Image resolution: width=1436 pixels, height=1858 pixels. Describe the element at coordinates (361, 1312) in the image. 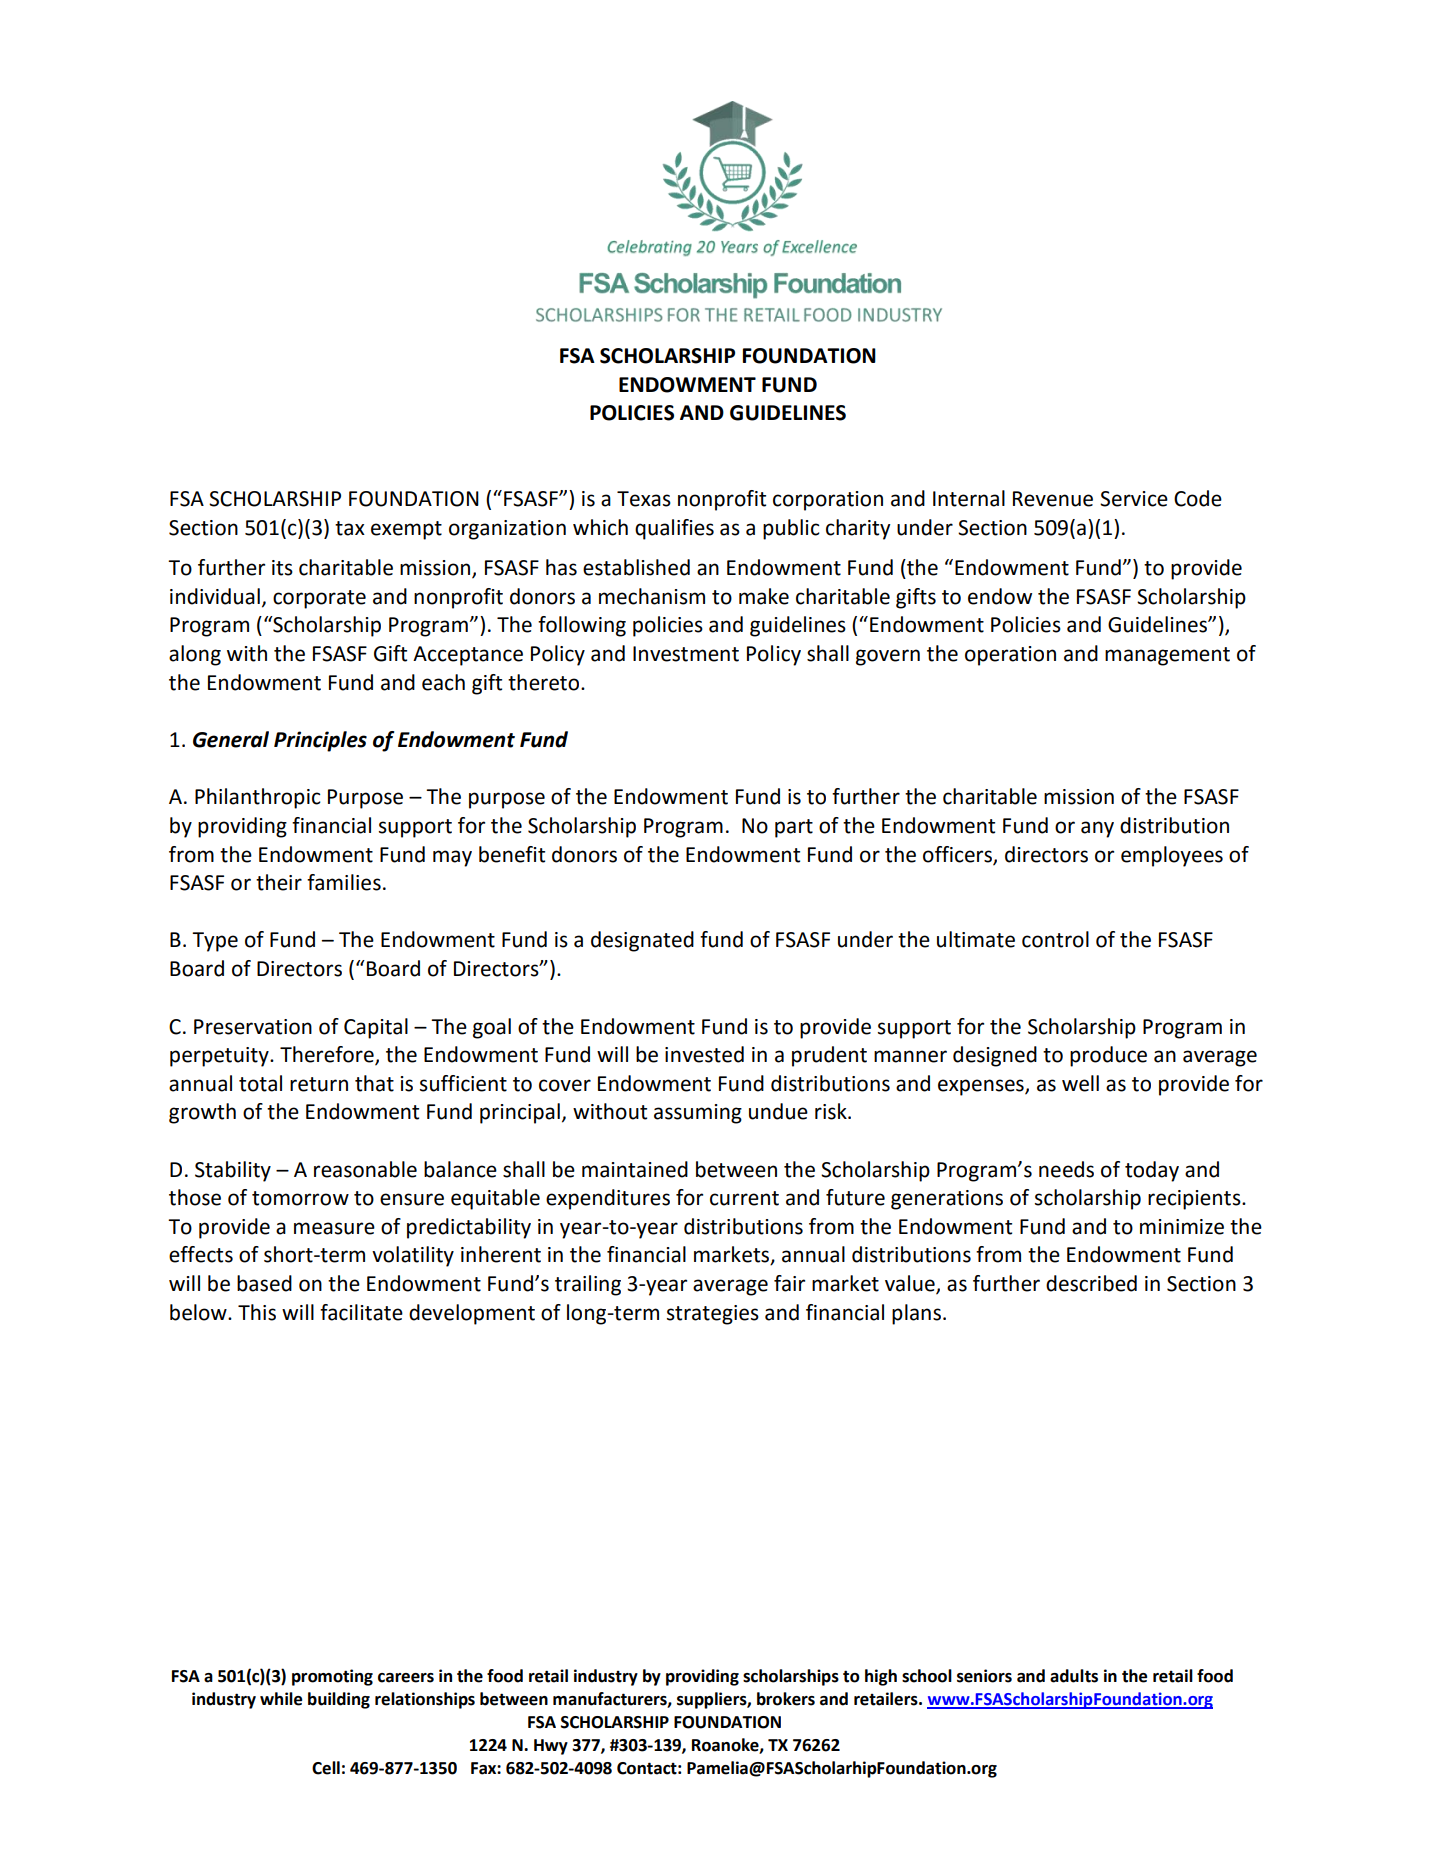

I see `facilitate` at that location.
